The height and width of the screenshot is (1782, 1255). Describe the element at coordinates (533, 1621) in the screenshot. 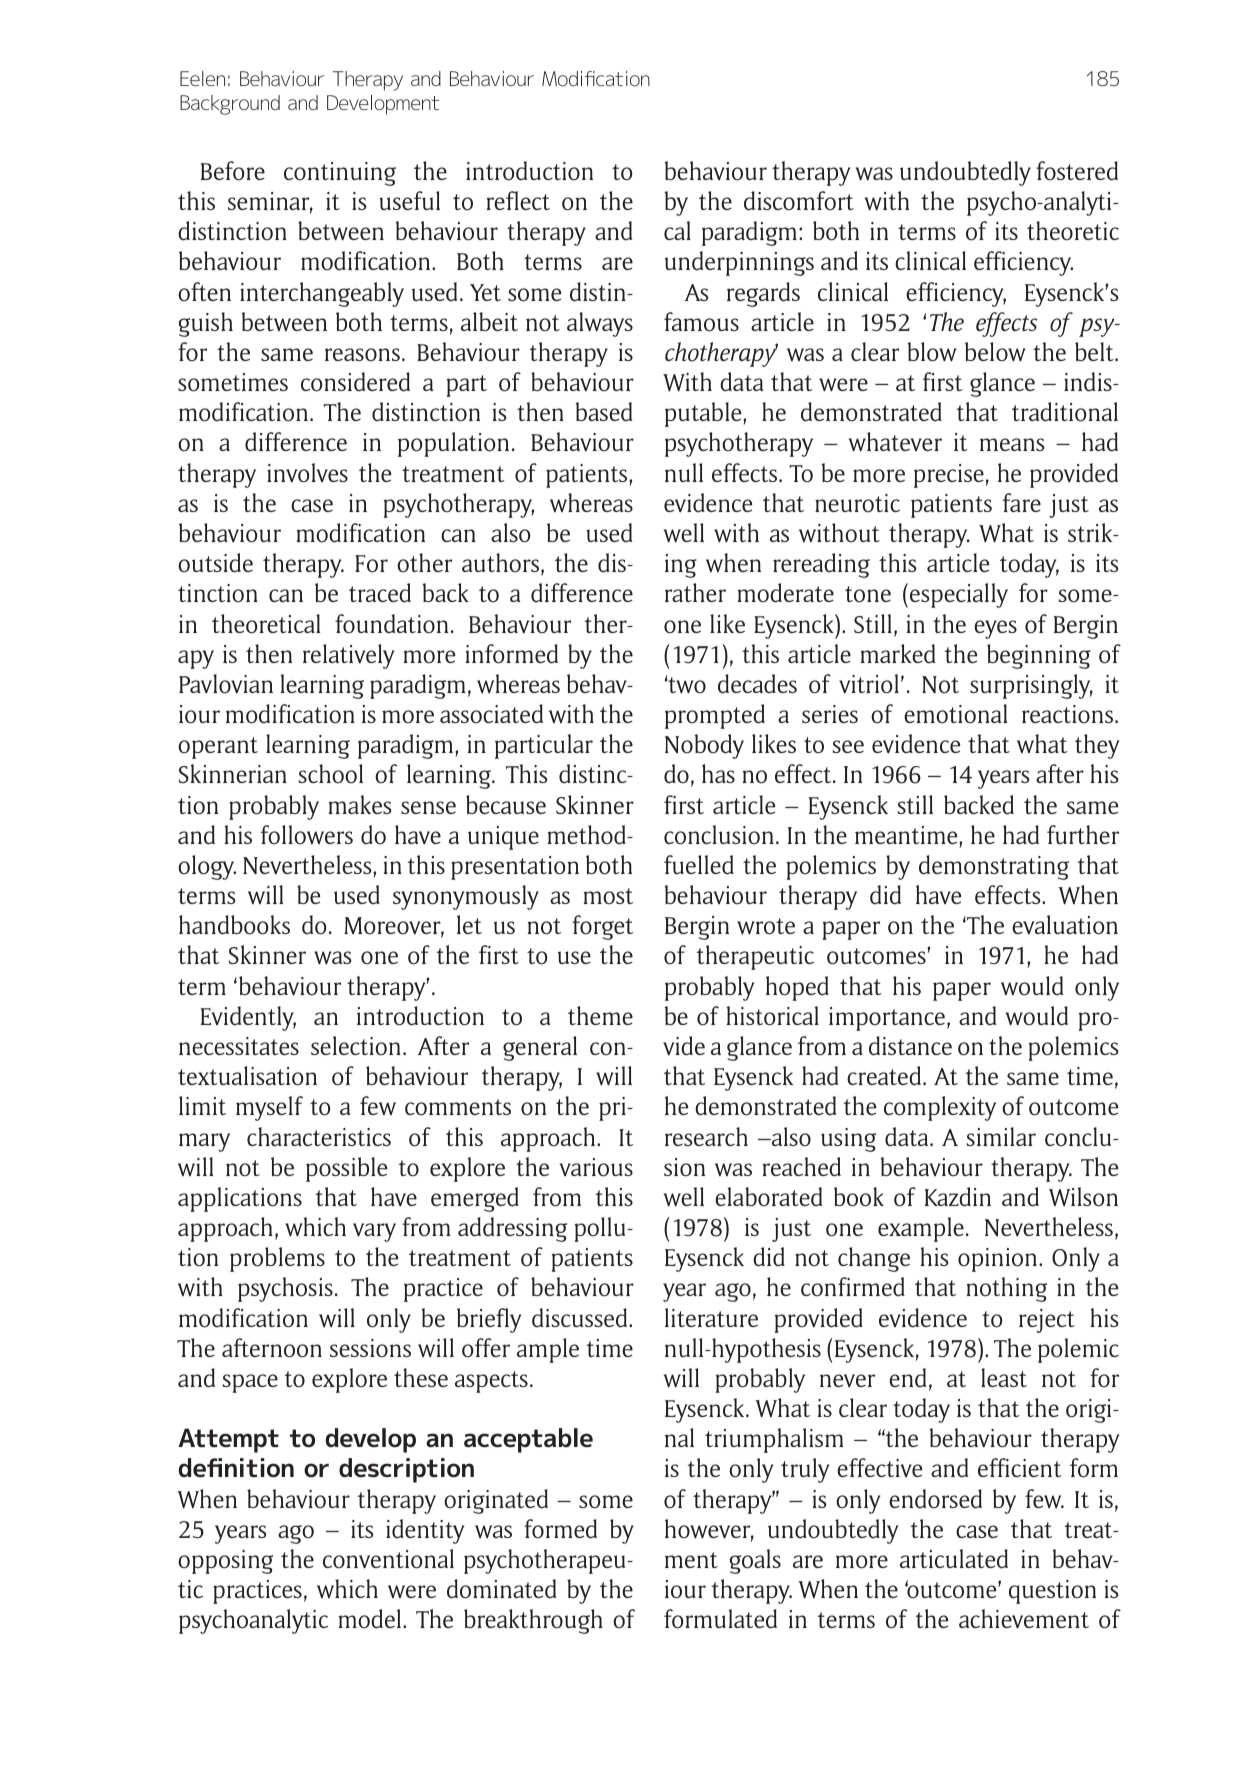

I see `breakthrough` at that location.
